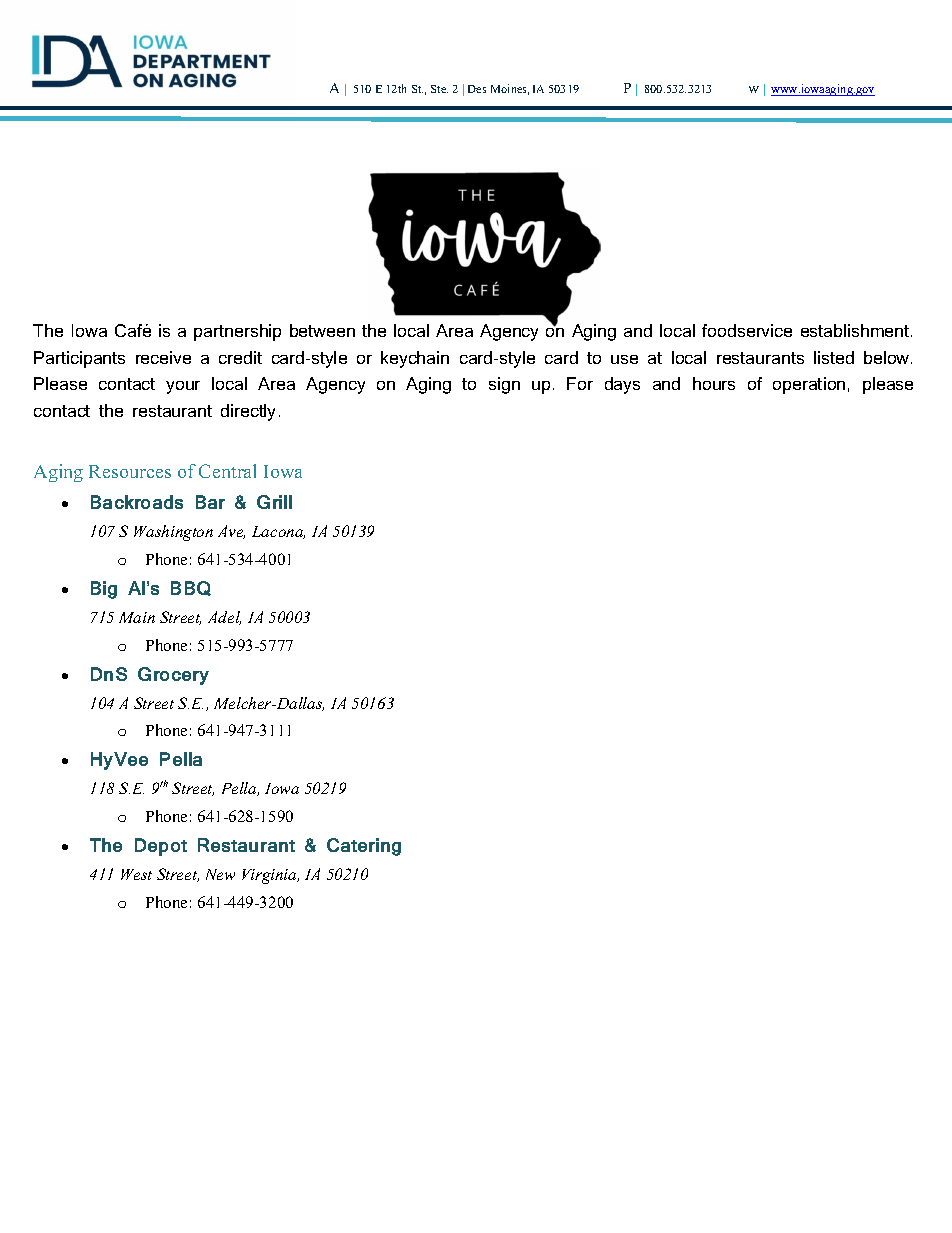  Describe the element at coordinates (237, 332) in the document. I see `partnership` at that location.
